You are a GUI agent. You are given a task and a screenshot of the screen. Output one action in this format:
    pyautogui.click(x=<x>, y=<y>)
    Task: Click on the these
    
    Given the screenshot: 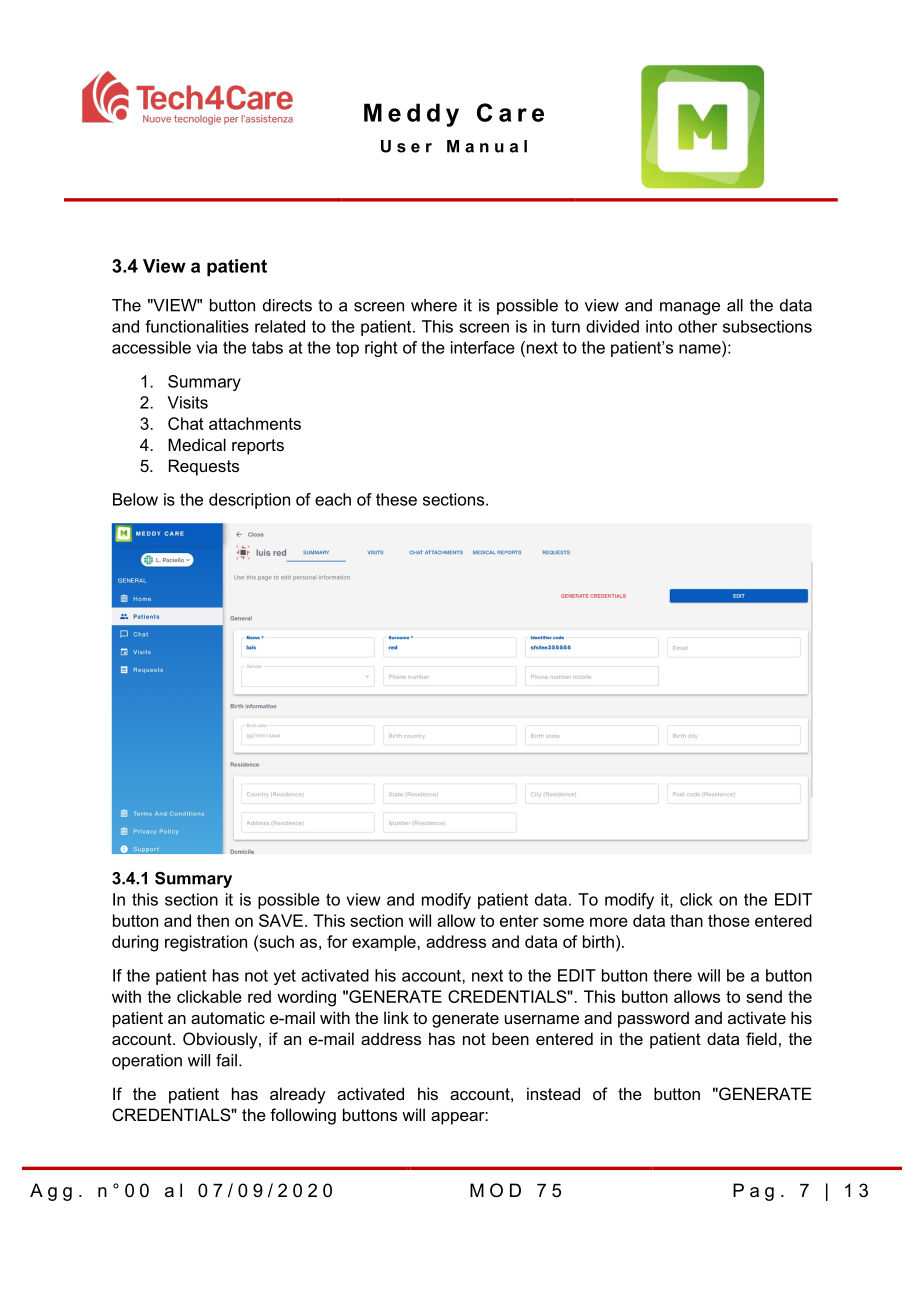 What is the action you would take?
    pyautogui.click(x=396, y=499)
